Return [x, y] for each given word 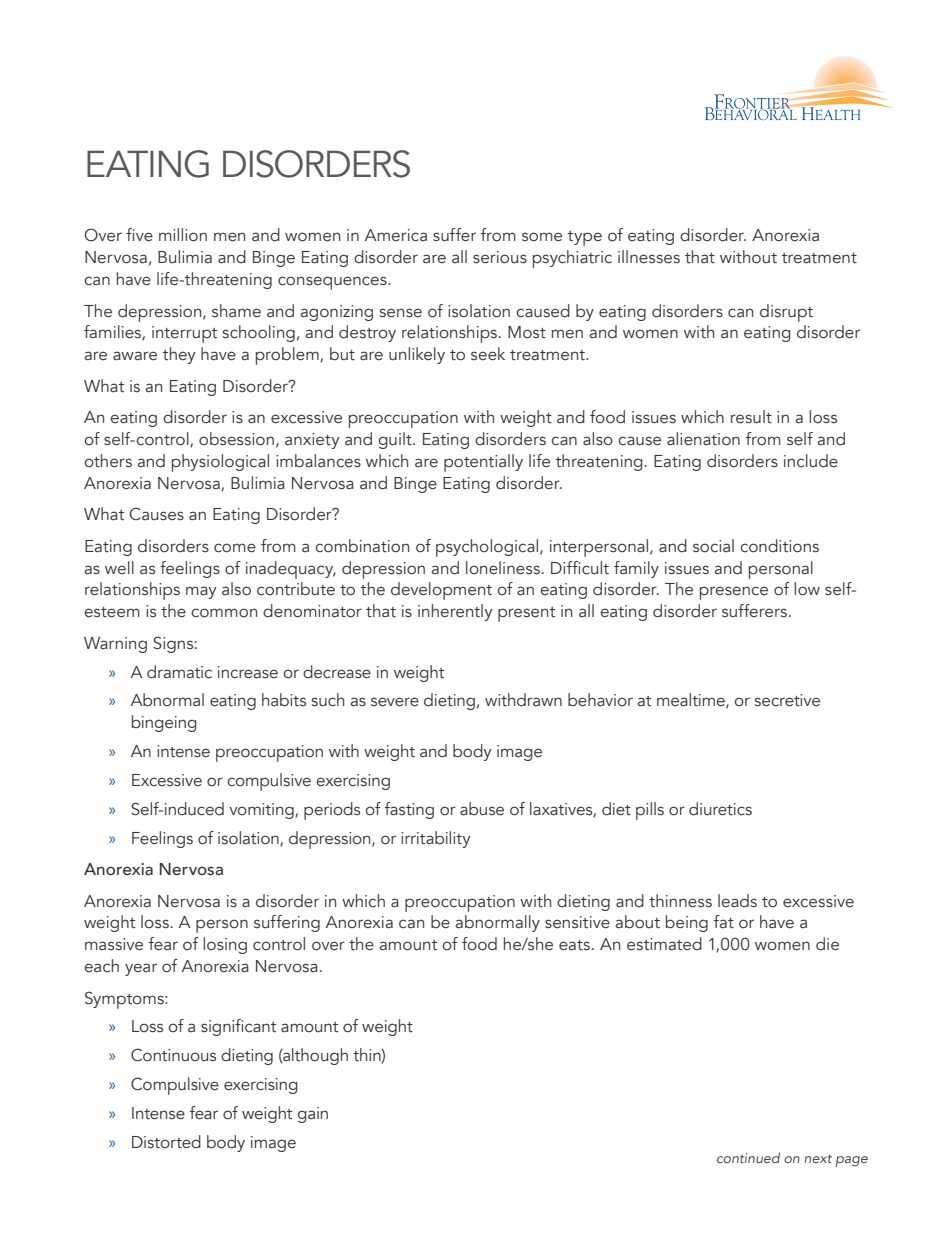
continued [748, 1157]
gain [312, 1115]
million [183, 235]
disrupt [786, 313]
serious [500, 257]
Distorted [166, 1142]
